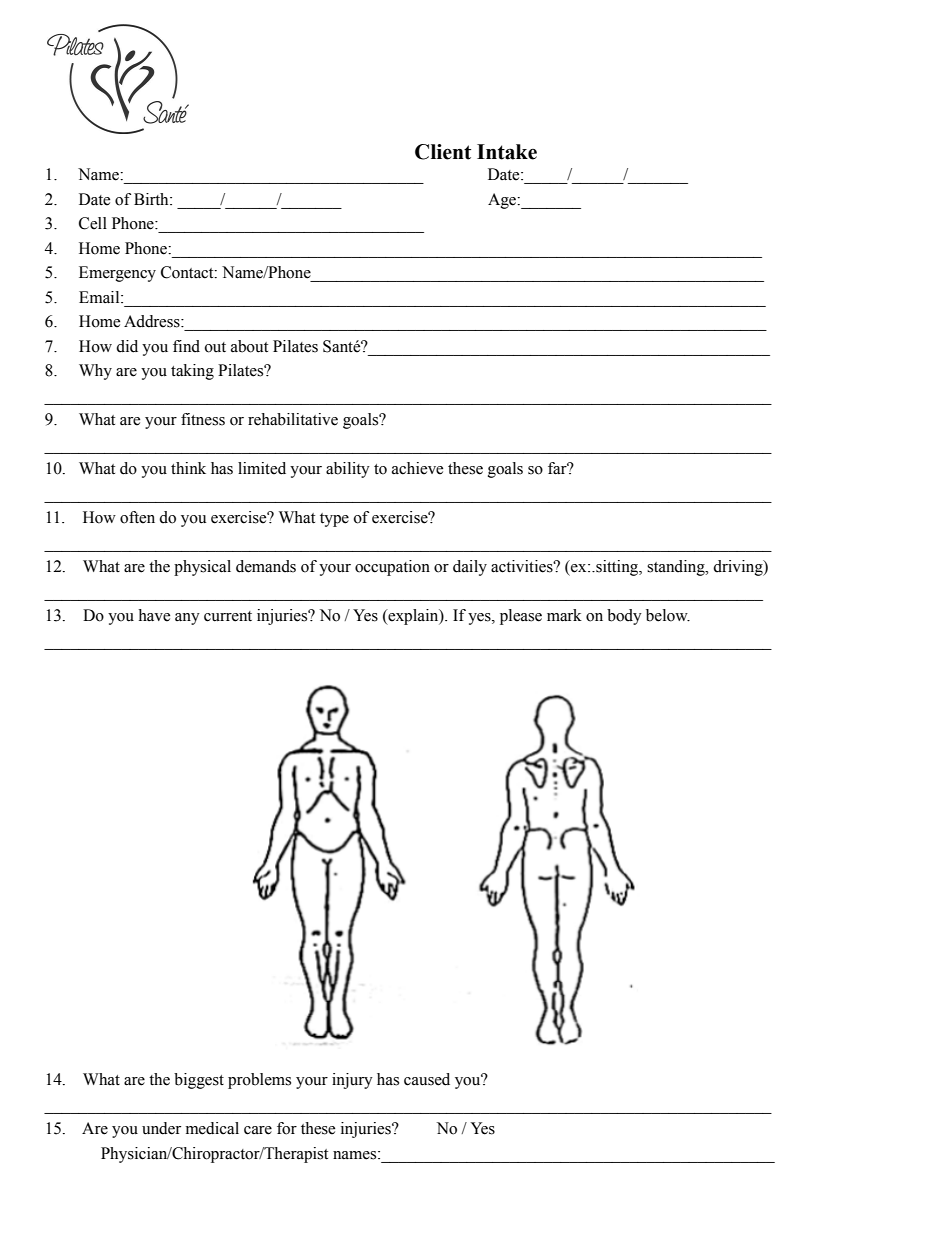  What do you see at coordinates (443, 152) in the document?
I see `Client` at bounding box center [443, 152].
